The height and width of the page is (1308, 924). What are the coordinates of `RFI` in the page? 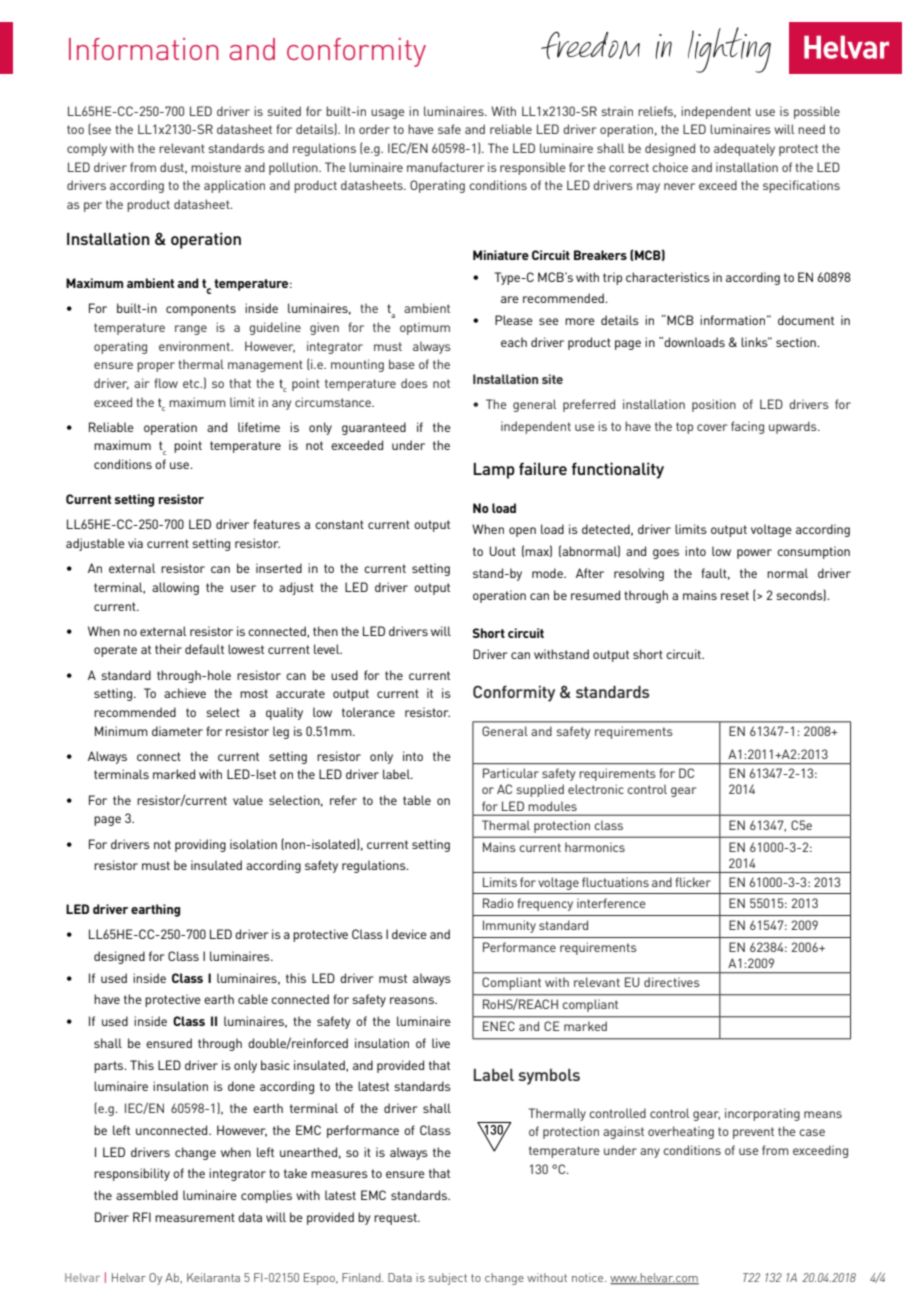 It's located at (142, 1217).
